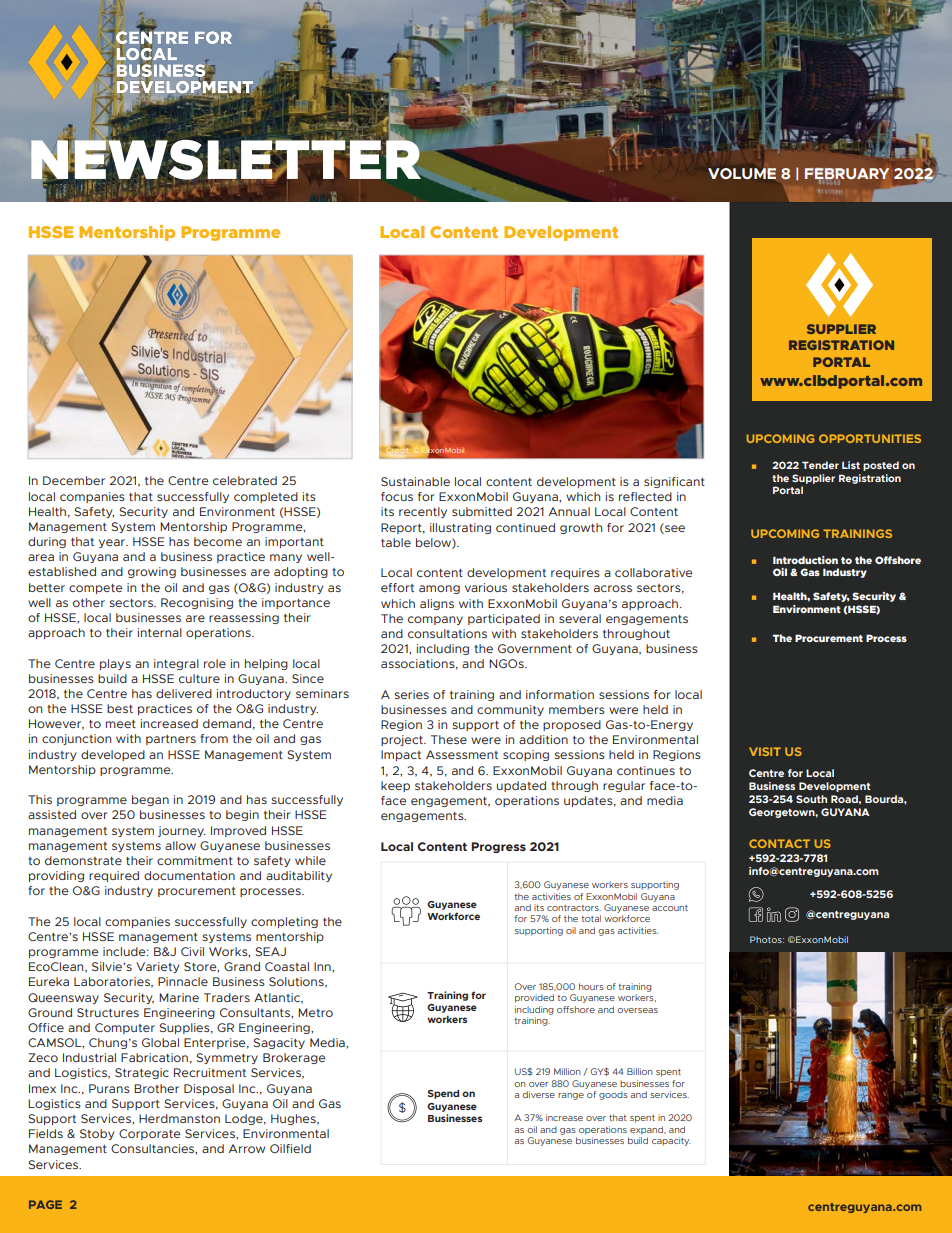 Image resolution: width=952 pixels, height=1233 pixels. What do you see at coordinates (157, 967) in the document?
I see `Variety` at bounding box center [157, 967].
